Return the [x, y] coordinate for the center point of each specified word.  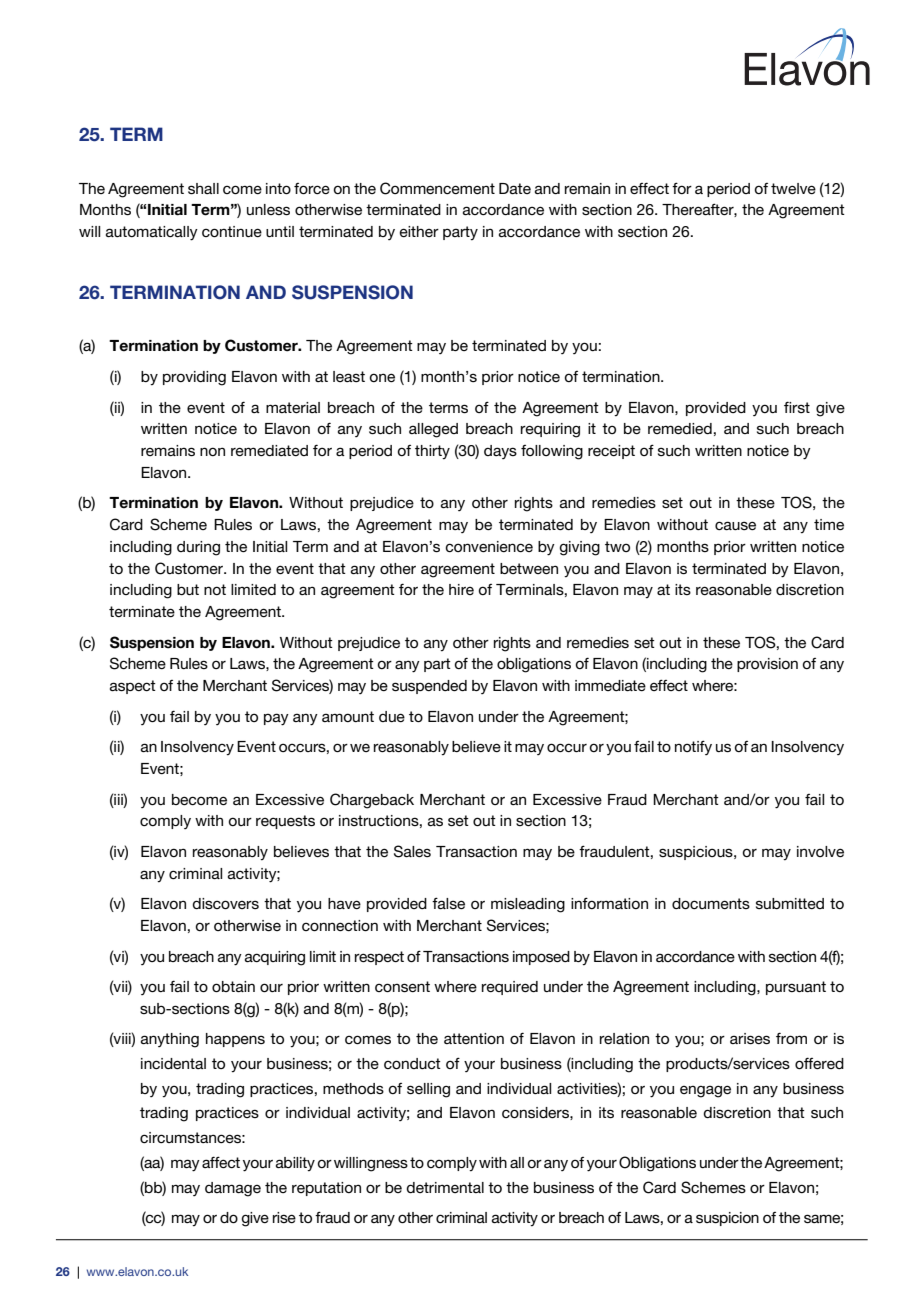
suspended [429, 687]
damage [233, 1189]
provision [767, 665]
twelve [793, 188]
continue [232, 231]
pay [276, 719]
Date [515, 188]
